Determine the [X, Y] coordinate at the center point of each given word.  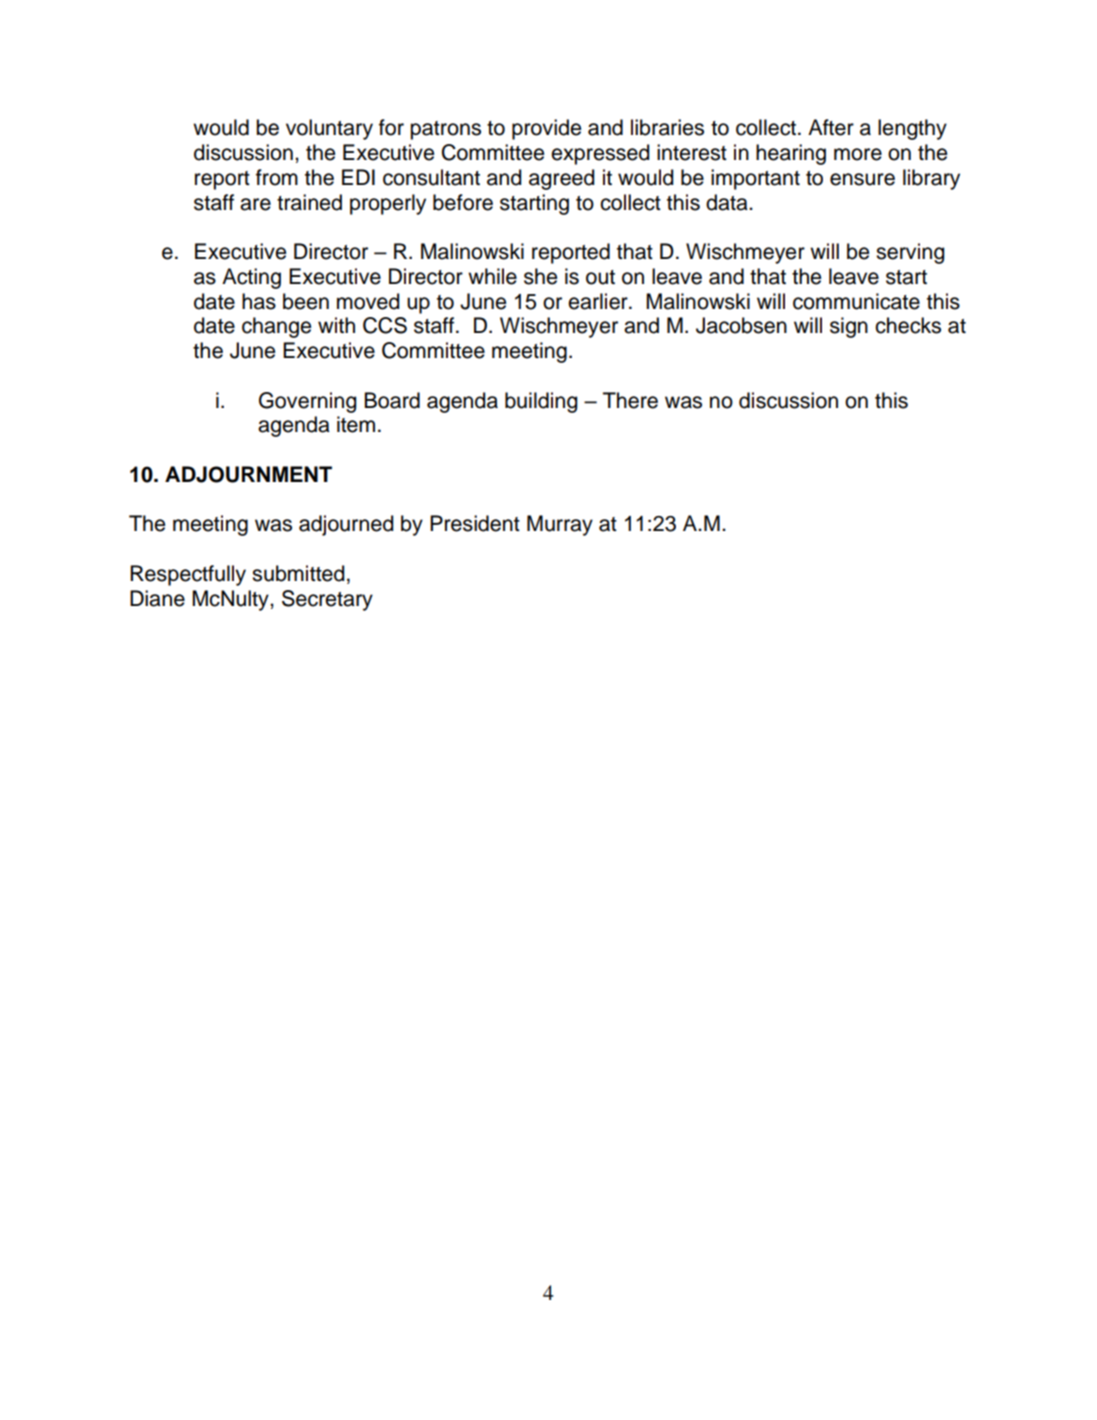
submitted [298, 573]
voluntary [329, 129]
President [475, 523]
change [276, 327]
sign [849, 327]
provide [546, 129]
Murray [560, 525]
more [858, 154]
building [541, 402]
